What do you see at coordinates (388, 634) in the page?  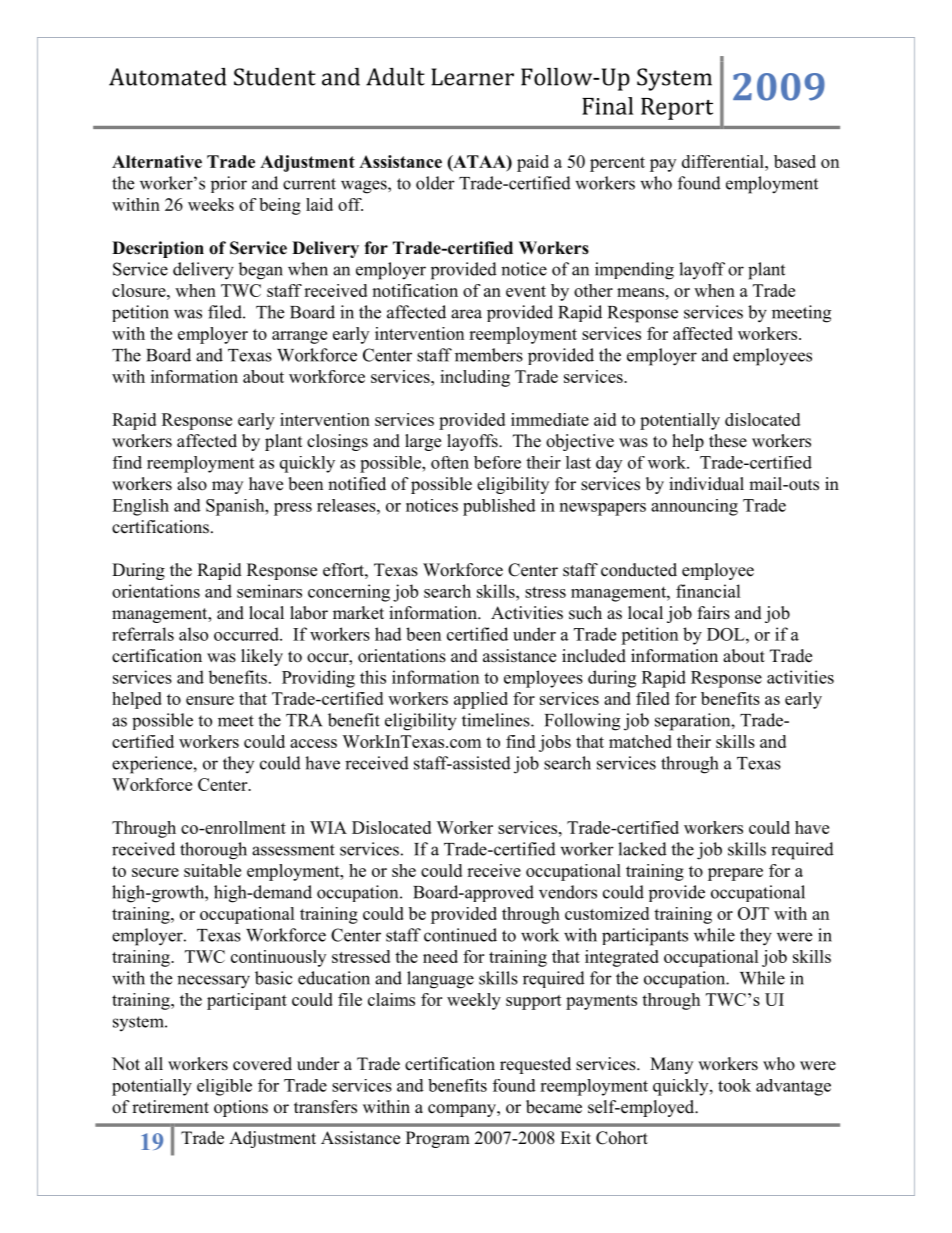 I see `had` at bounding box center [388, 634].
